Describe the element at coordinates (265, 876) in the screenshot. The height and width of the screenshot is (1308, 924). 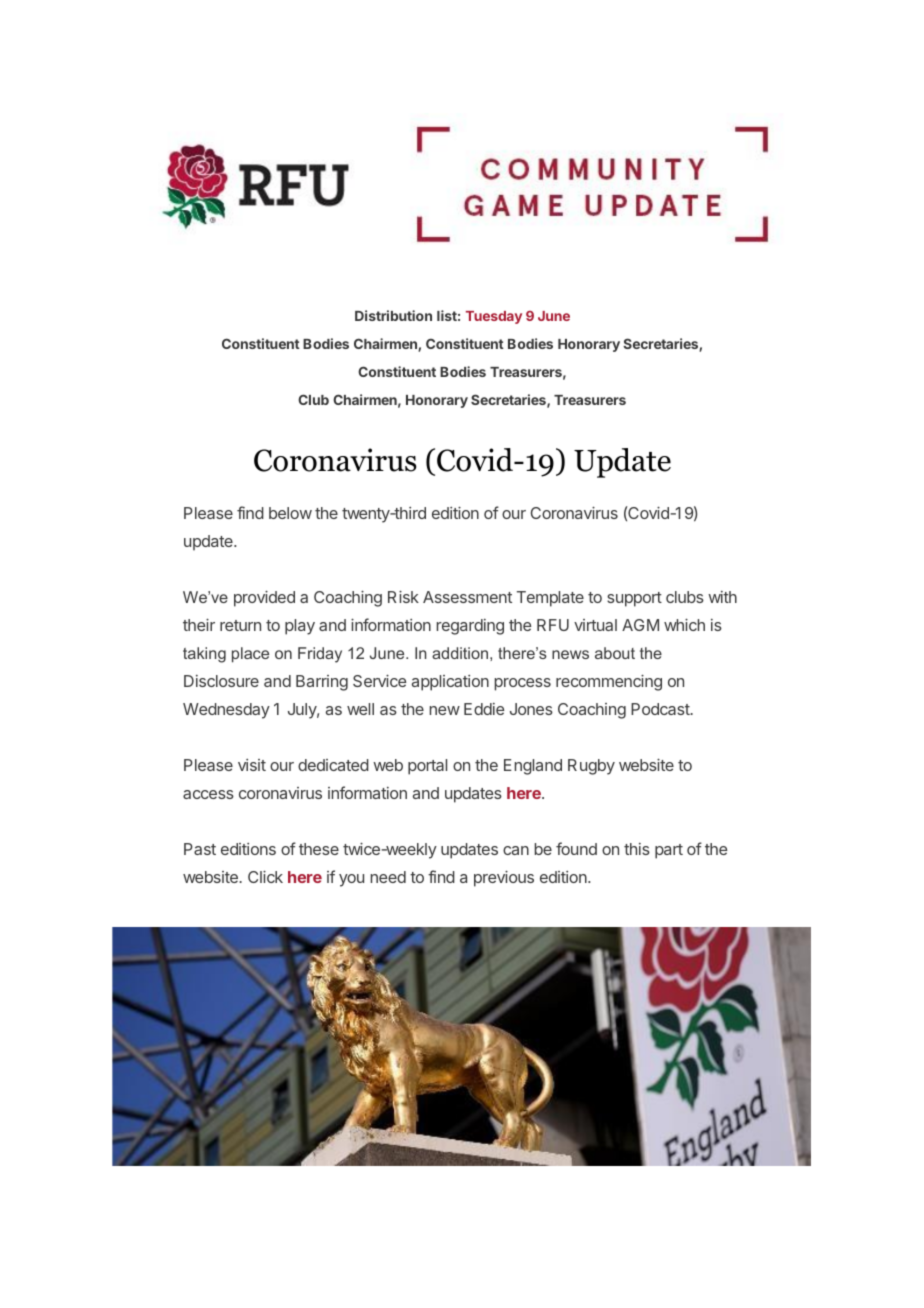
I see `Click` at that location.
